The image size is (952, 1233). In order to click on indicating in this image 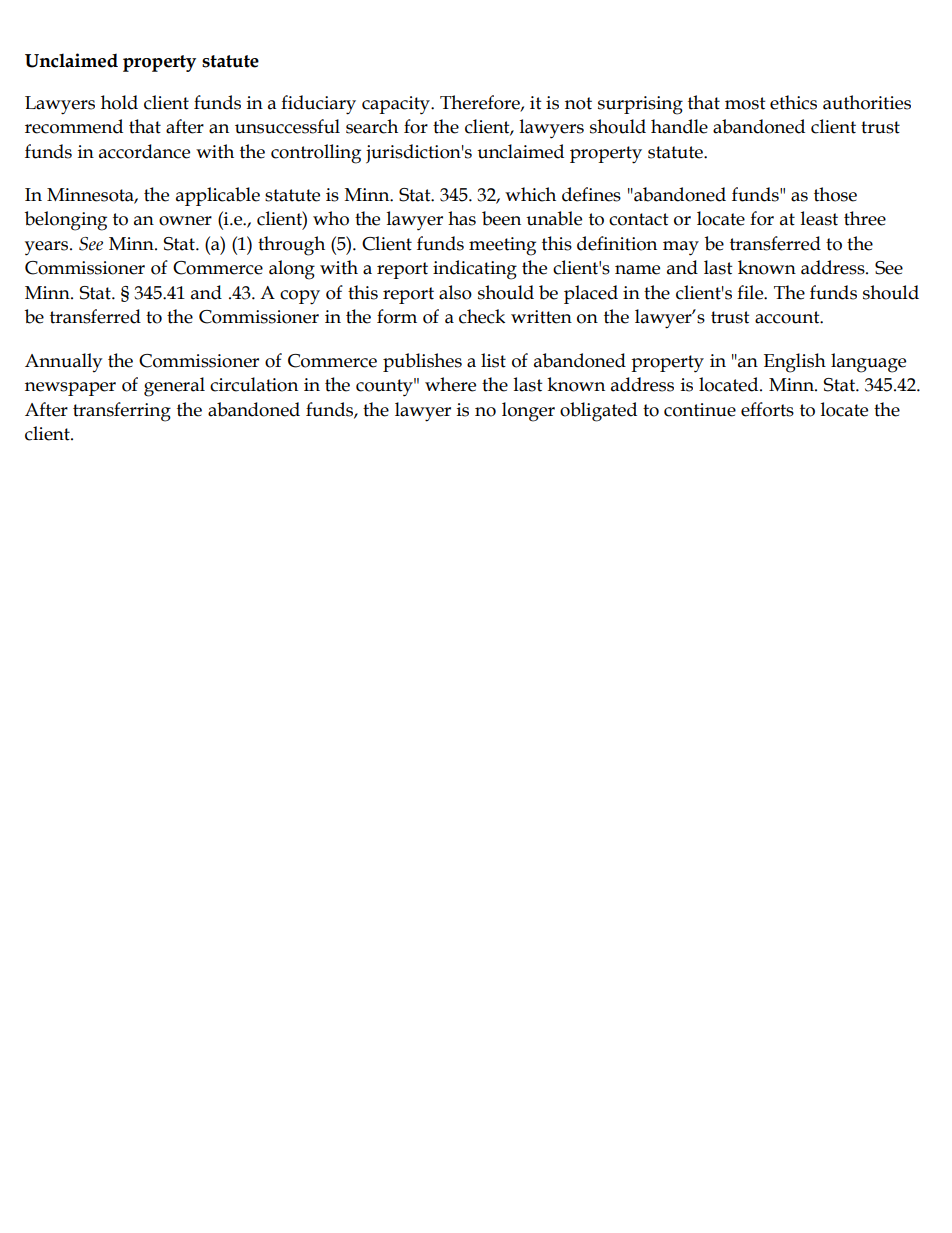, I will do `click(475, 270)`.
